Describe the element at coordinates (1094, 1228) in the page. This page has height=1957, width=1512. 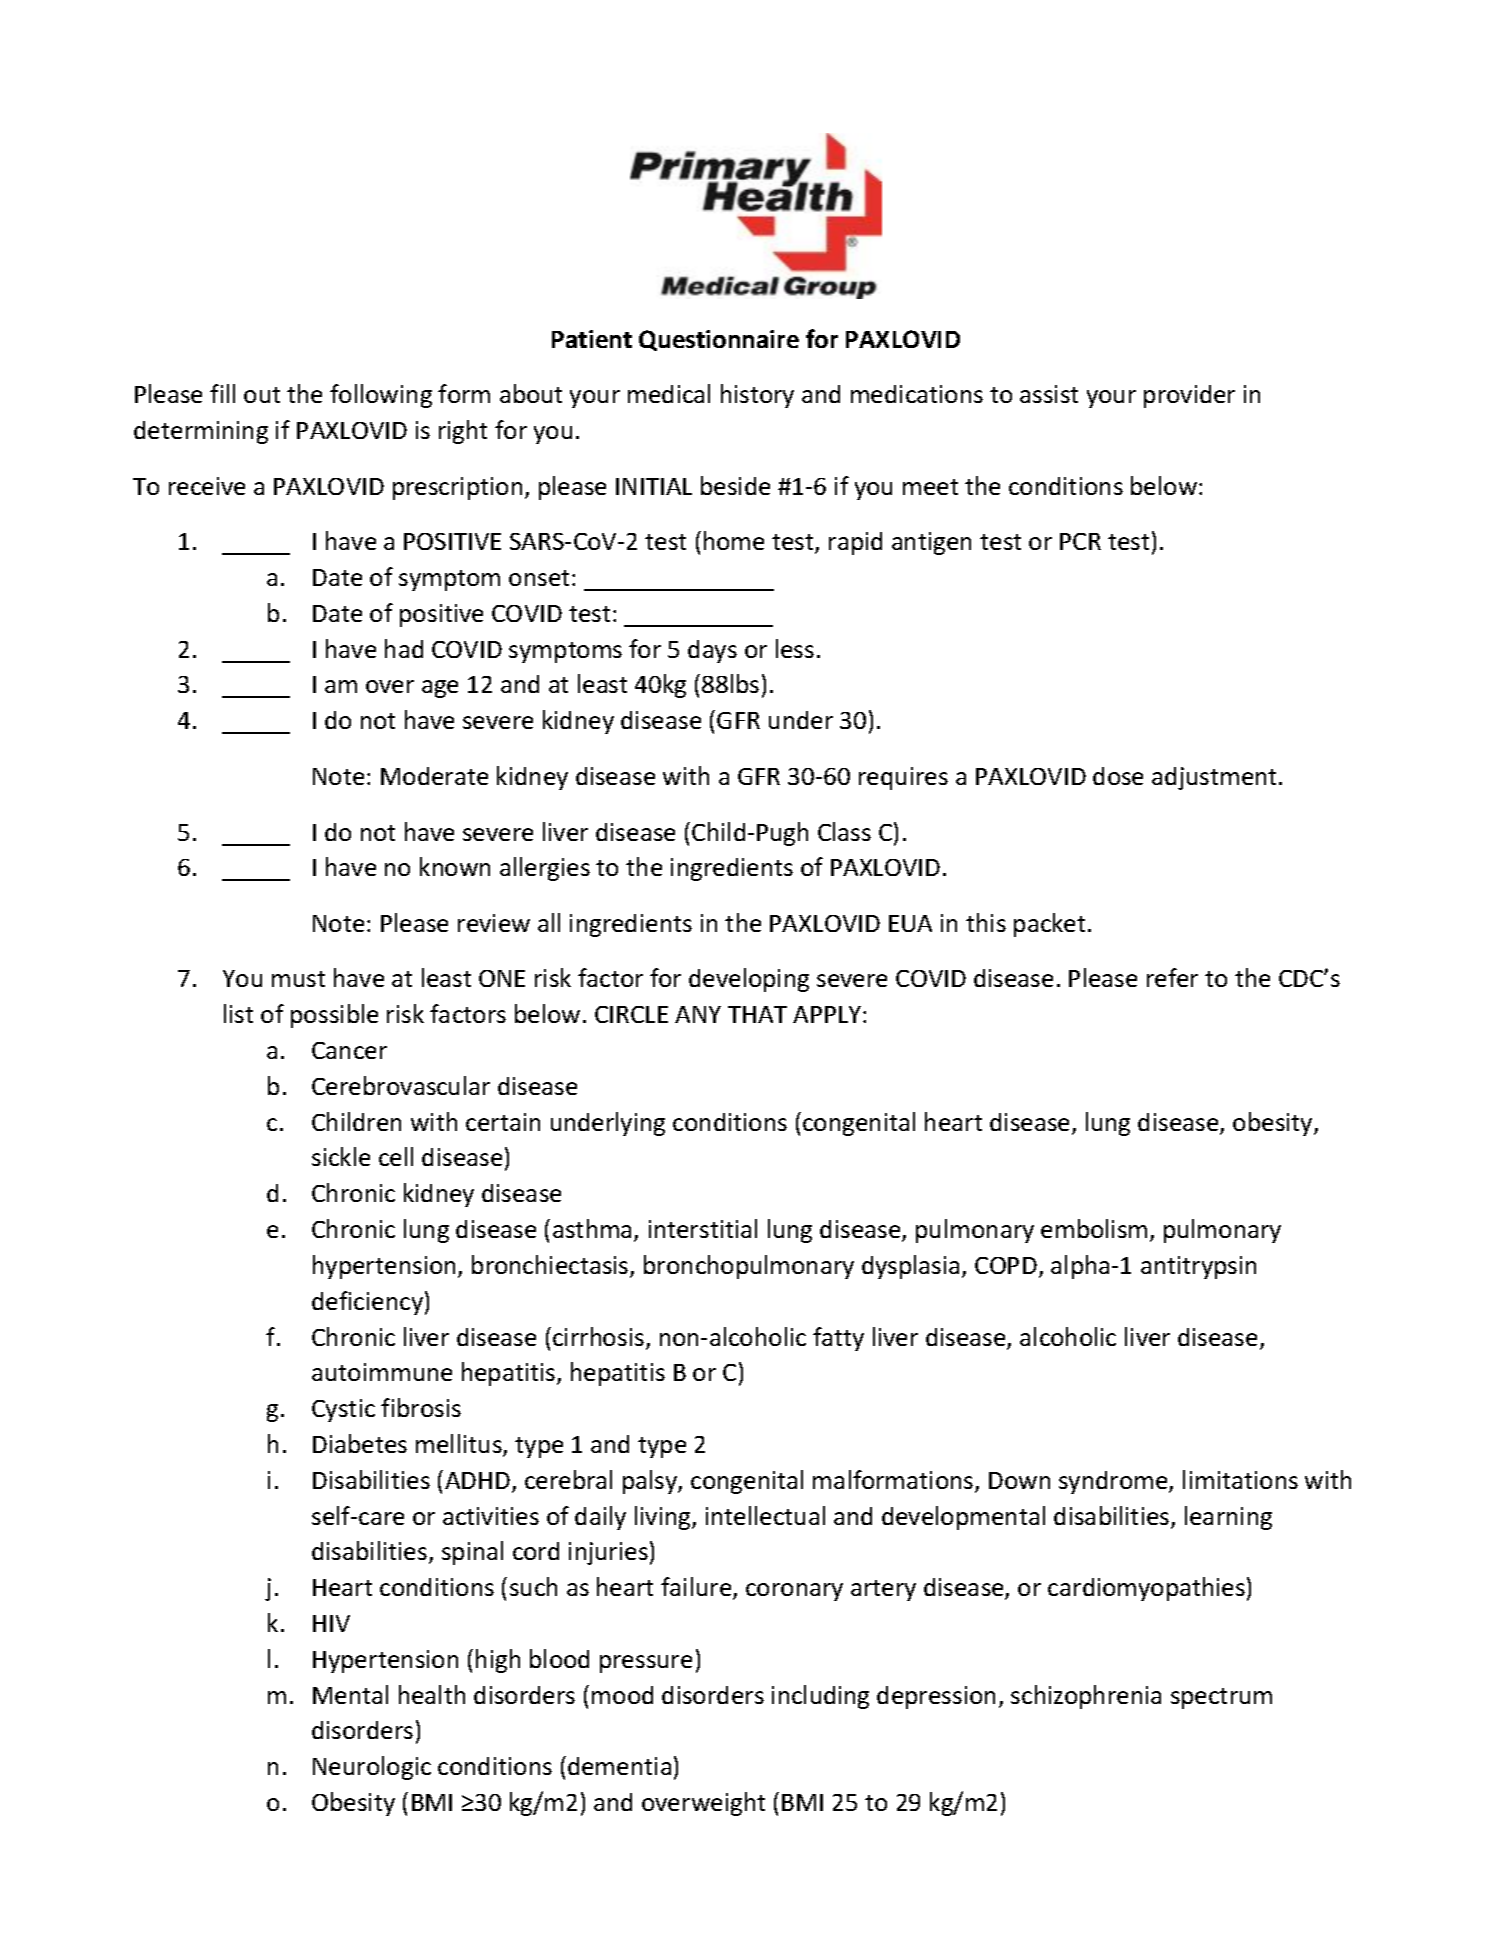
I see `embolism` at that location.
